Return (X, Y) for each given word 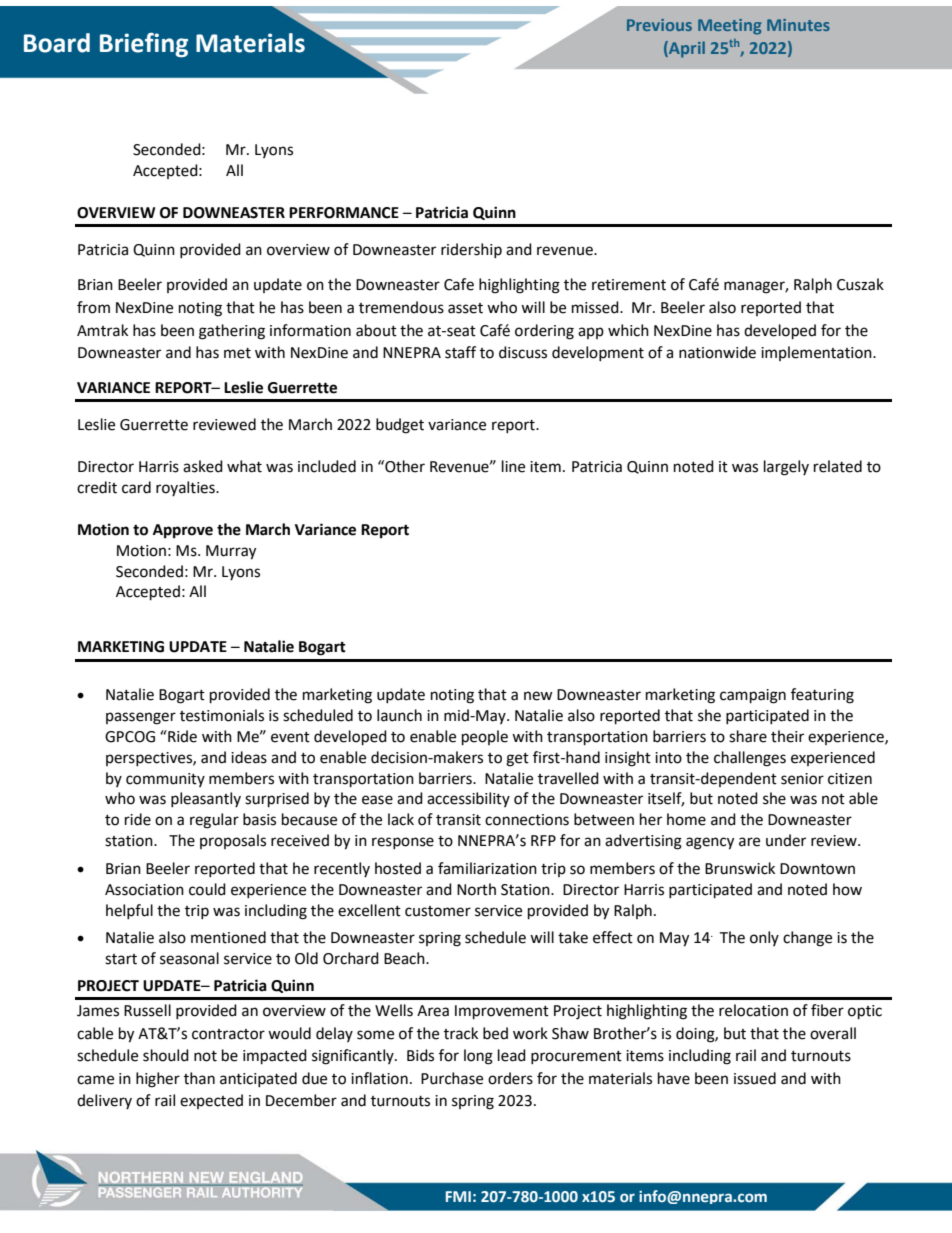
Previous (659, 25)
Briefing (144, 45)
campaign (753, 696)
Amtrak (102, 330)
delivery (104, 1101)
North (476, 889)
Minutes (798, 25)
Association (144, 890)
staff (460, 352)
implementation (817, 353)
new (538, 696)
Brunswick (740, 868)
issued (755, 1078)
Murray (231, 552)
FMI (458, 1196)
